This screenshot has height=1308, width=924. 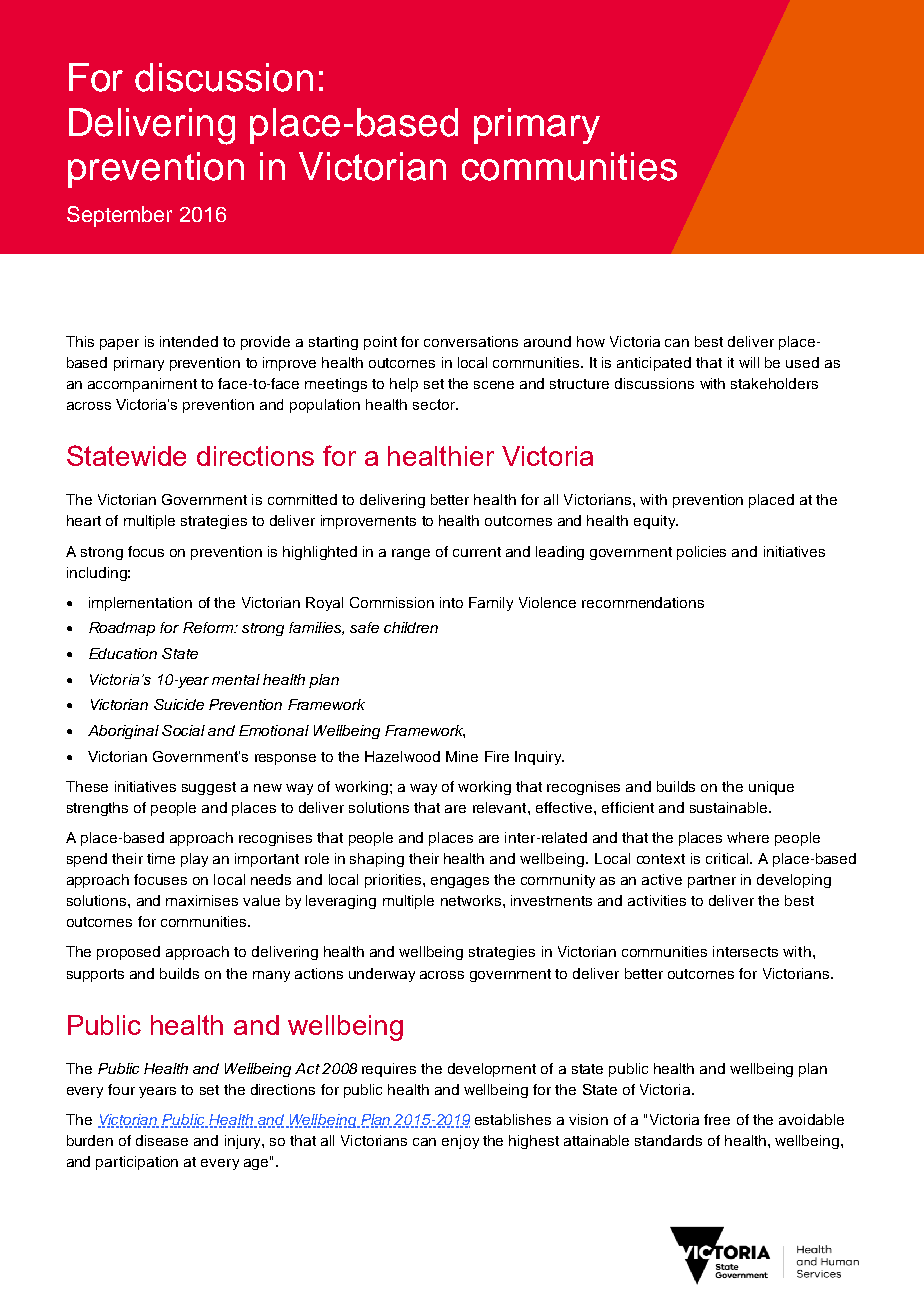 I want to click on conversations, so click(x=471, y=341).
